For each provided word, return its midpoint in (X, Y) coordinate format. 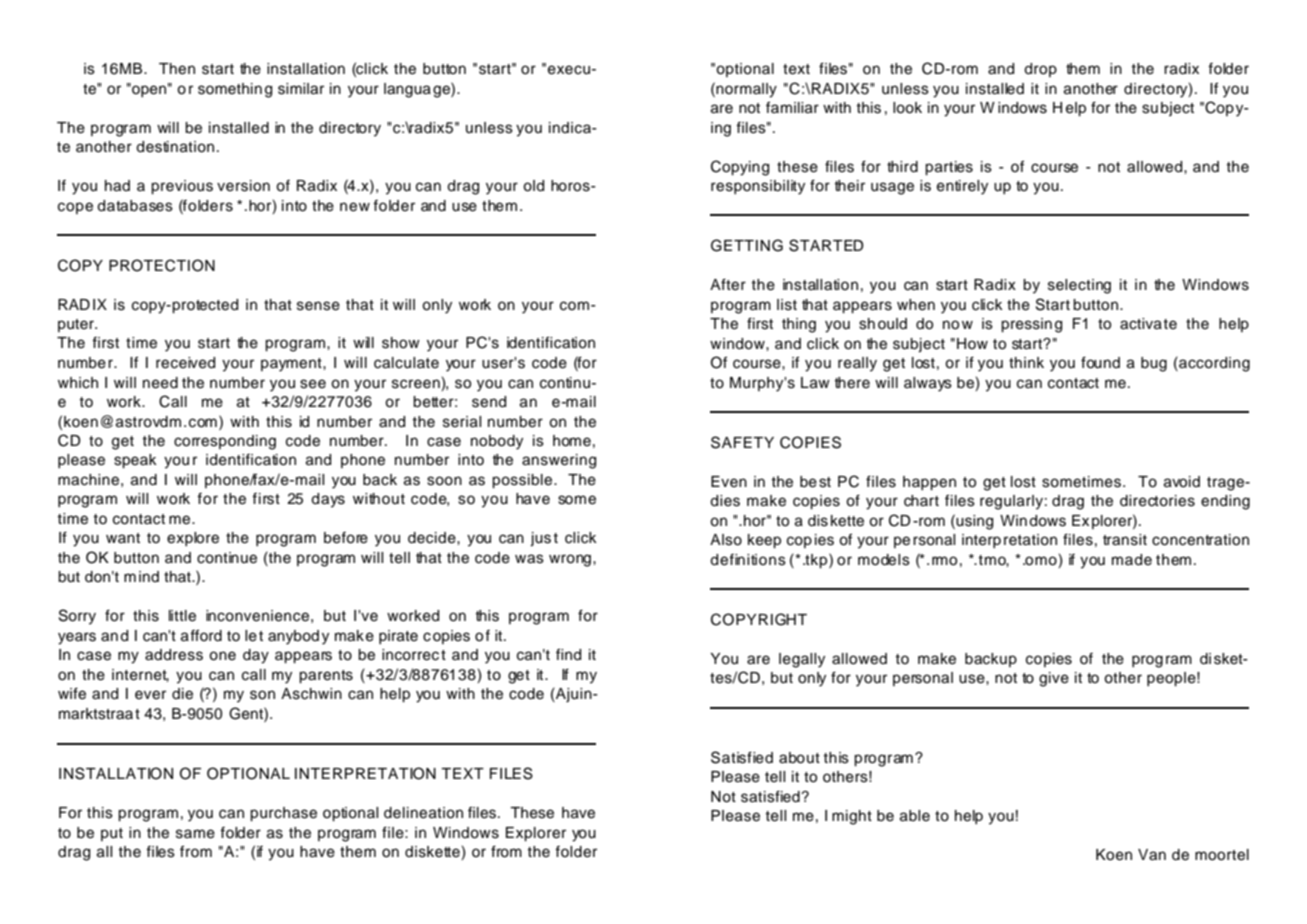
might (852, 817)
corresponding (225, 442)
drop (1040, 70)
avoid (1182, 482)
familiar (792, 107)
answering (559, 461)
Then (177, 69)
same (195, 834)
